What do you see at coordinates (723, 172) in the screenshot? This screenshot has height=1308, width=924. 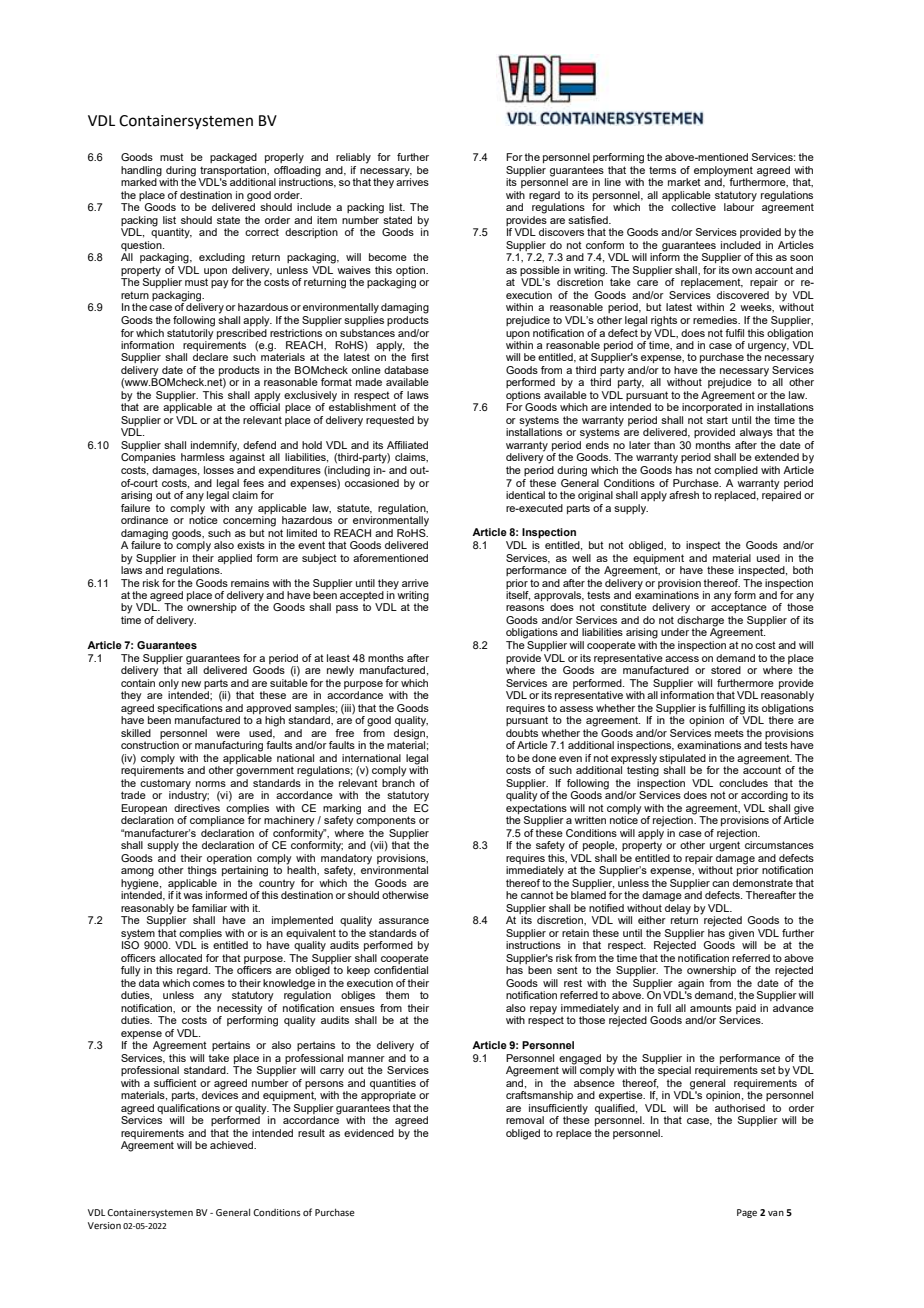 I see `employment` at bounding box center [723, 172].
